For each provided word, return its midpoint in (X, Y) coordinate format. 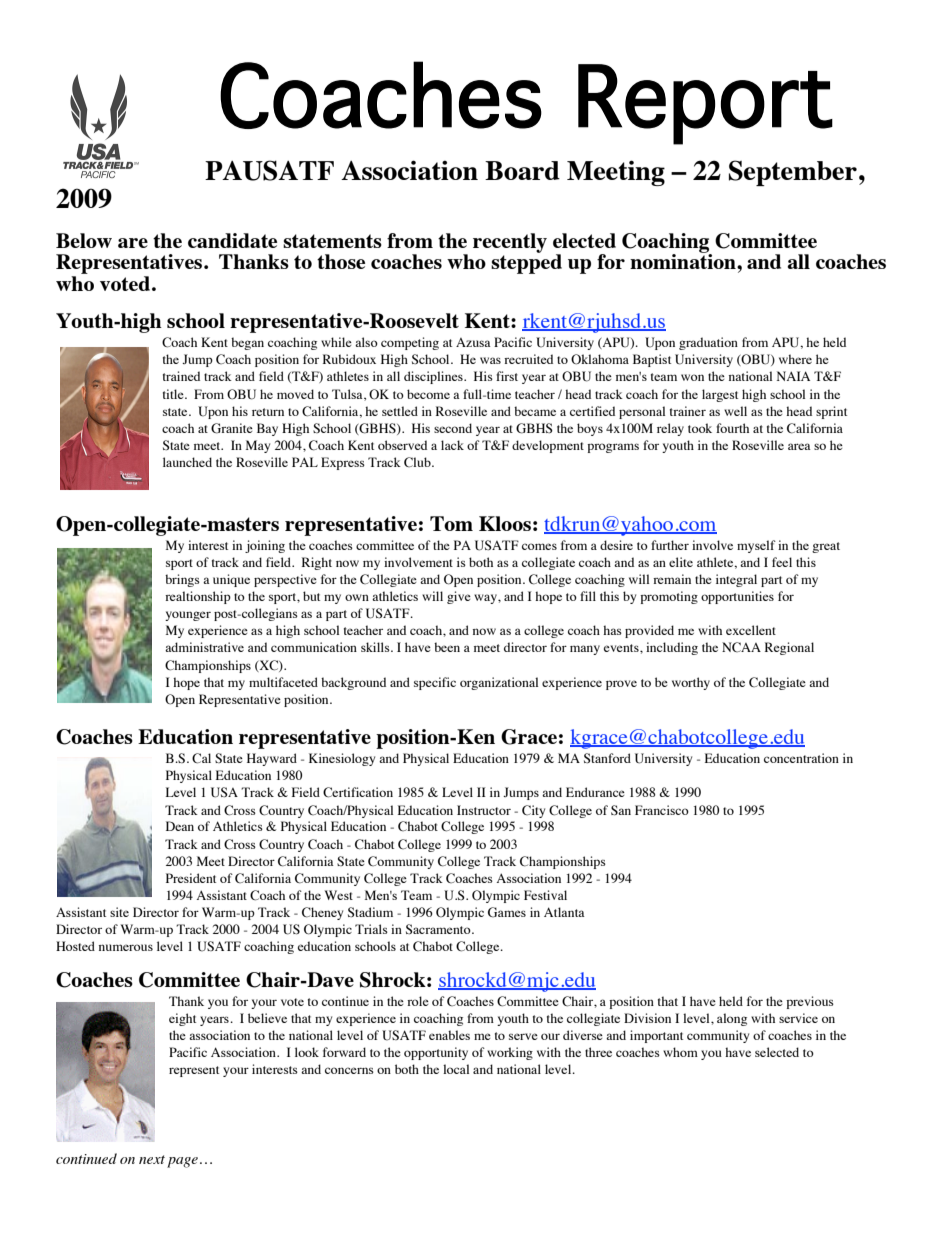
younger (188, 616)
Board (522, 170)
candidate (232, 240)
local (456, 1069)
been (447, 647)
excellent (751, 630)
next (152, 1159)
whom (680, 1052)
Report (705, 104)
